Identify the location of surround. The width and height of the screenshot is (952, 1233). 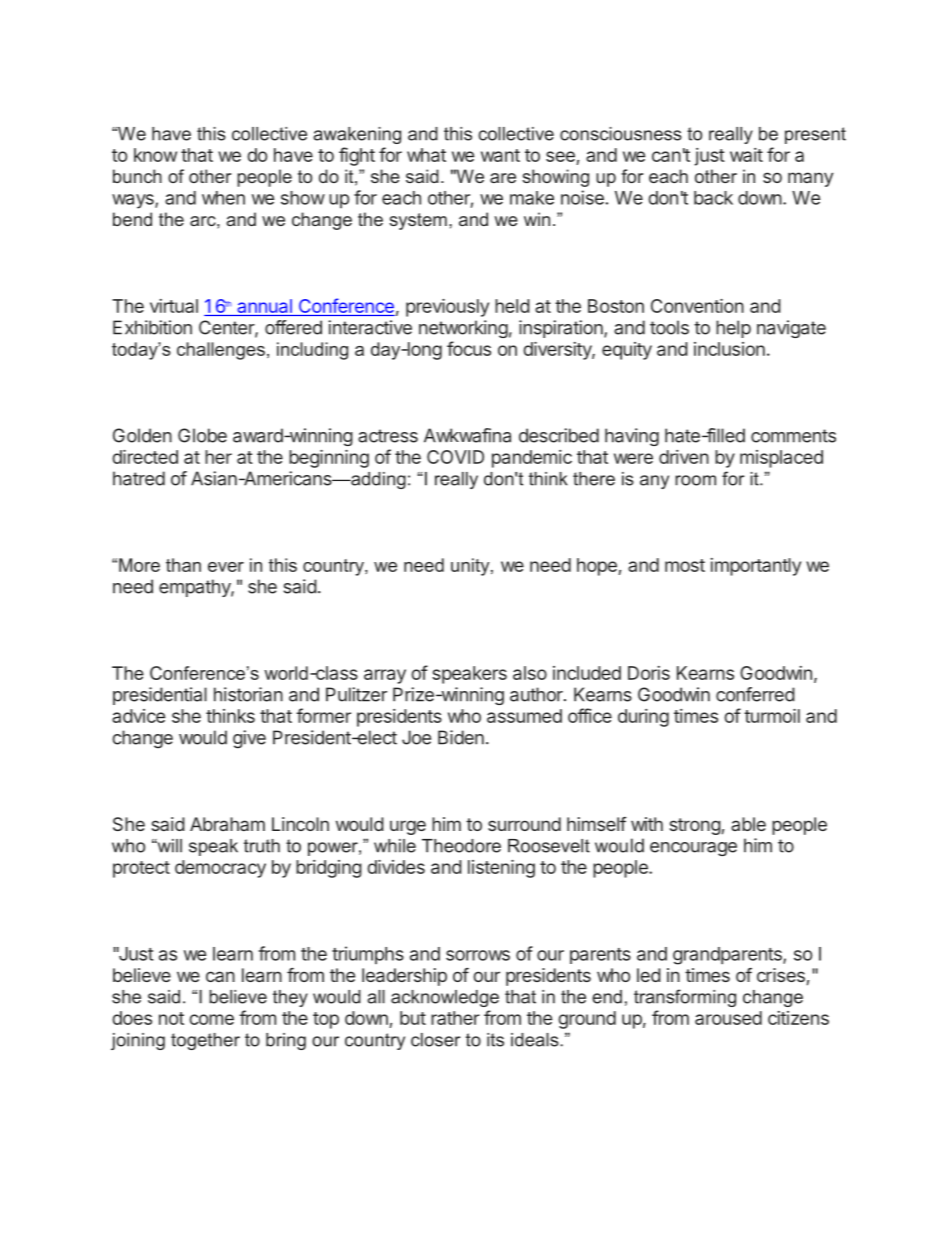
(524, 824).
